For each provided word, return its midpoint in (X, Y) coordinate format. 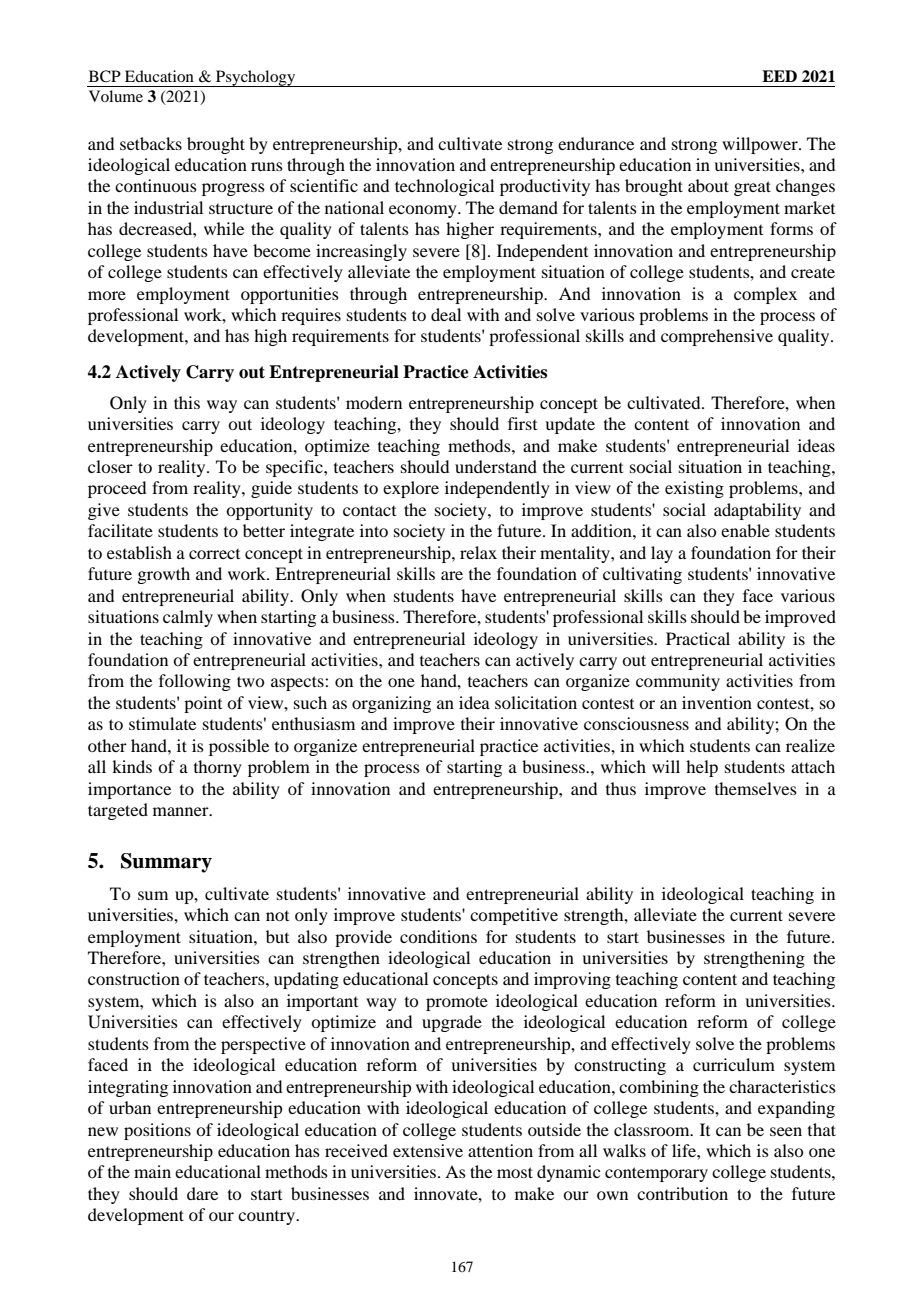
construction (134, 978)
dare (202, 1193)
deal (446, 314)
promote (457, 1003)
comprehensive (717, 337)
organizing (391, 704)
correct (214, 554)
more (107, 295)
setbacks (151, 143)
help (702, 768)
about (708, 185)
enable (745, 530)
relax (478, 552)
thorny (218, 768)
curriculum (734, 1064)
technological (444, 187)
